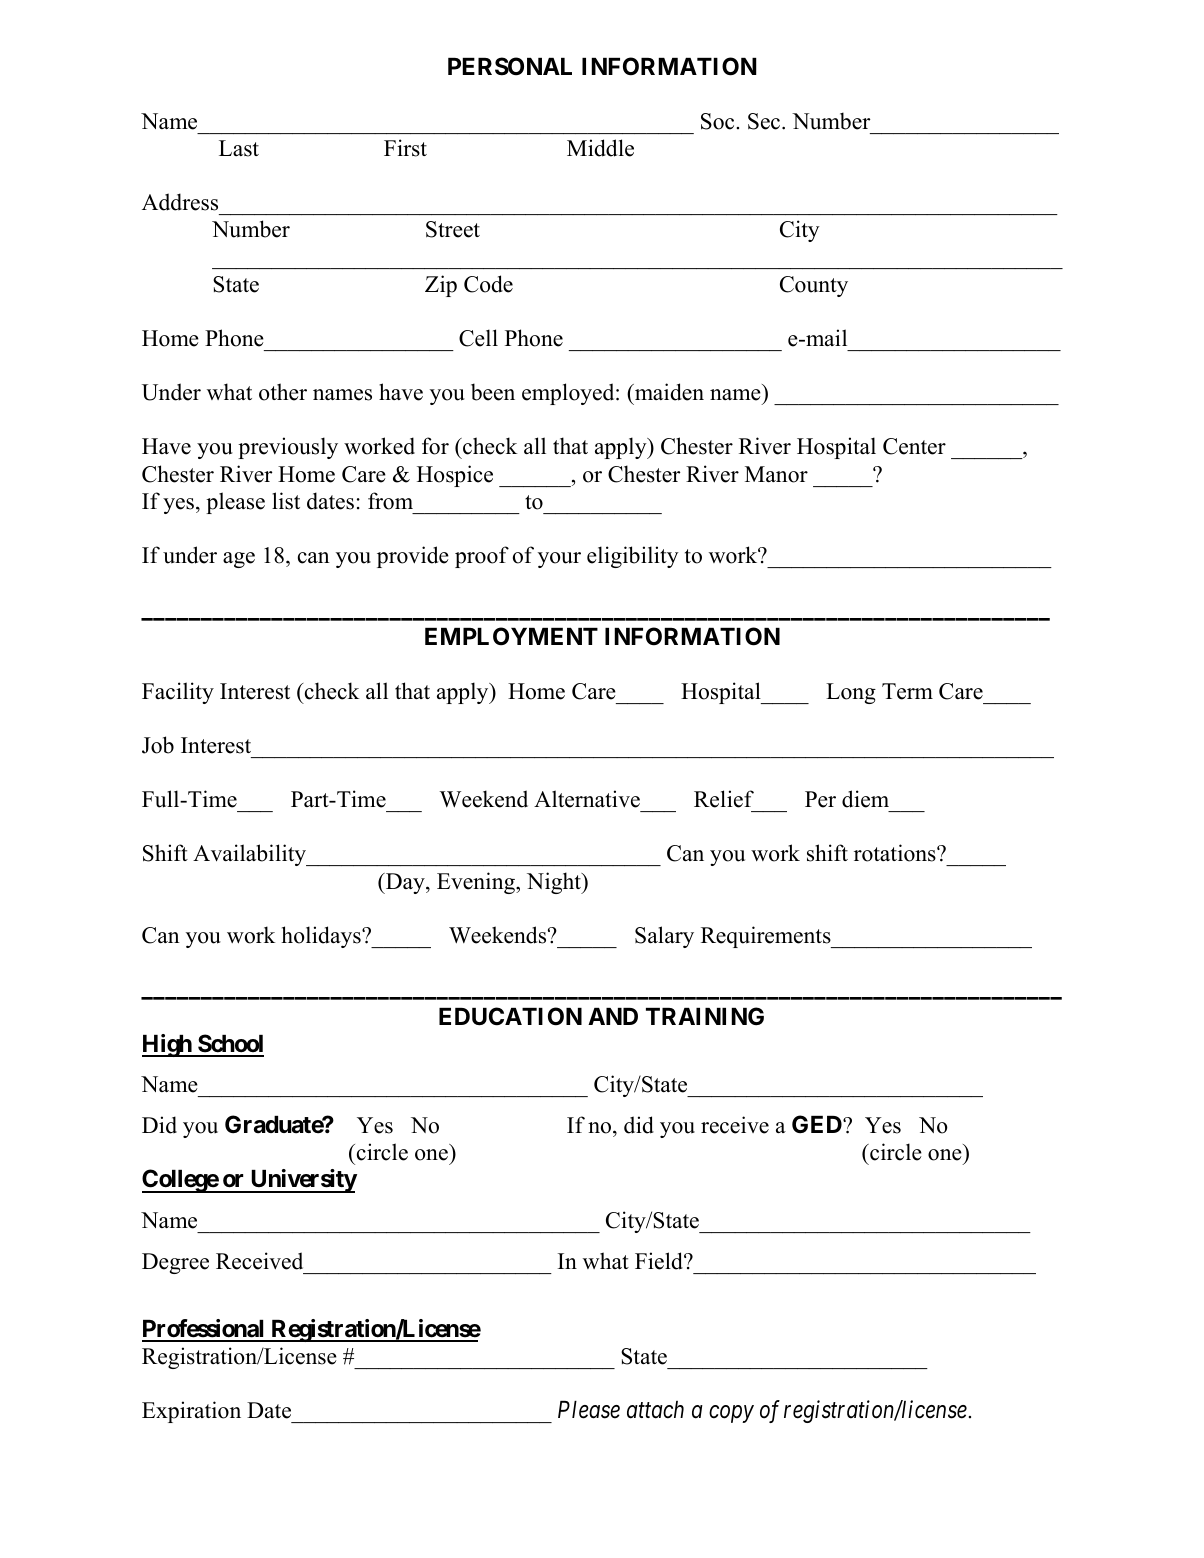  What do you see at coordinates (559, 560) in the screenshot?
I see `your` at bounding box center [559, 560].
